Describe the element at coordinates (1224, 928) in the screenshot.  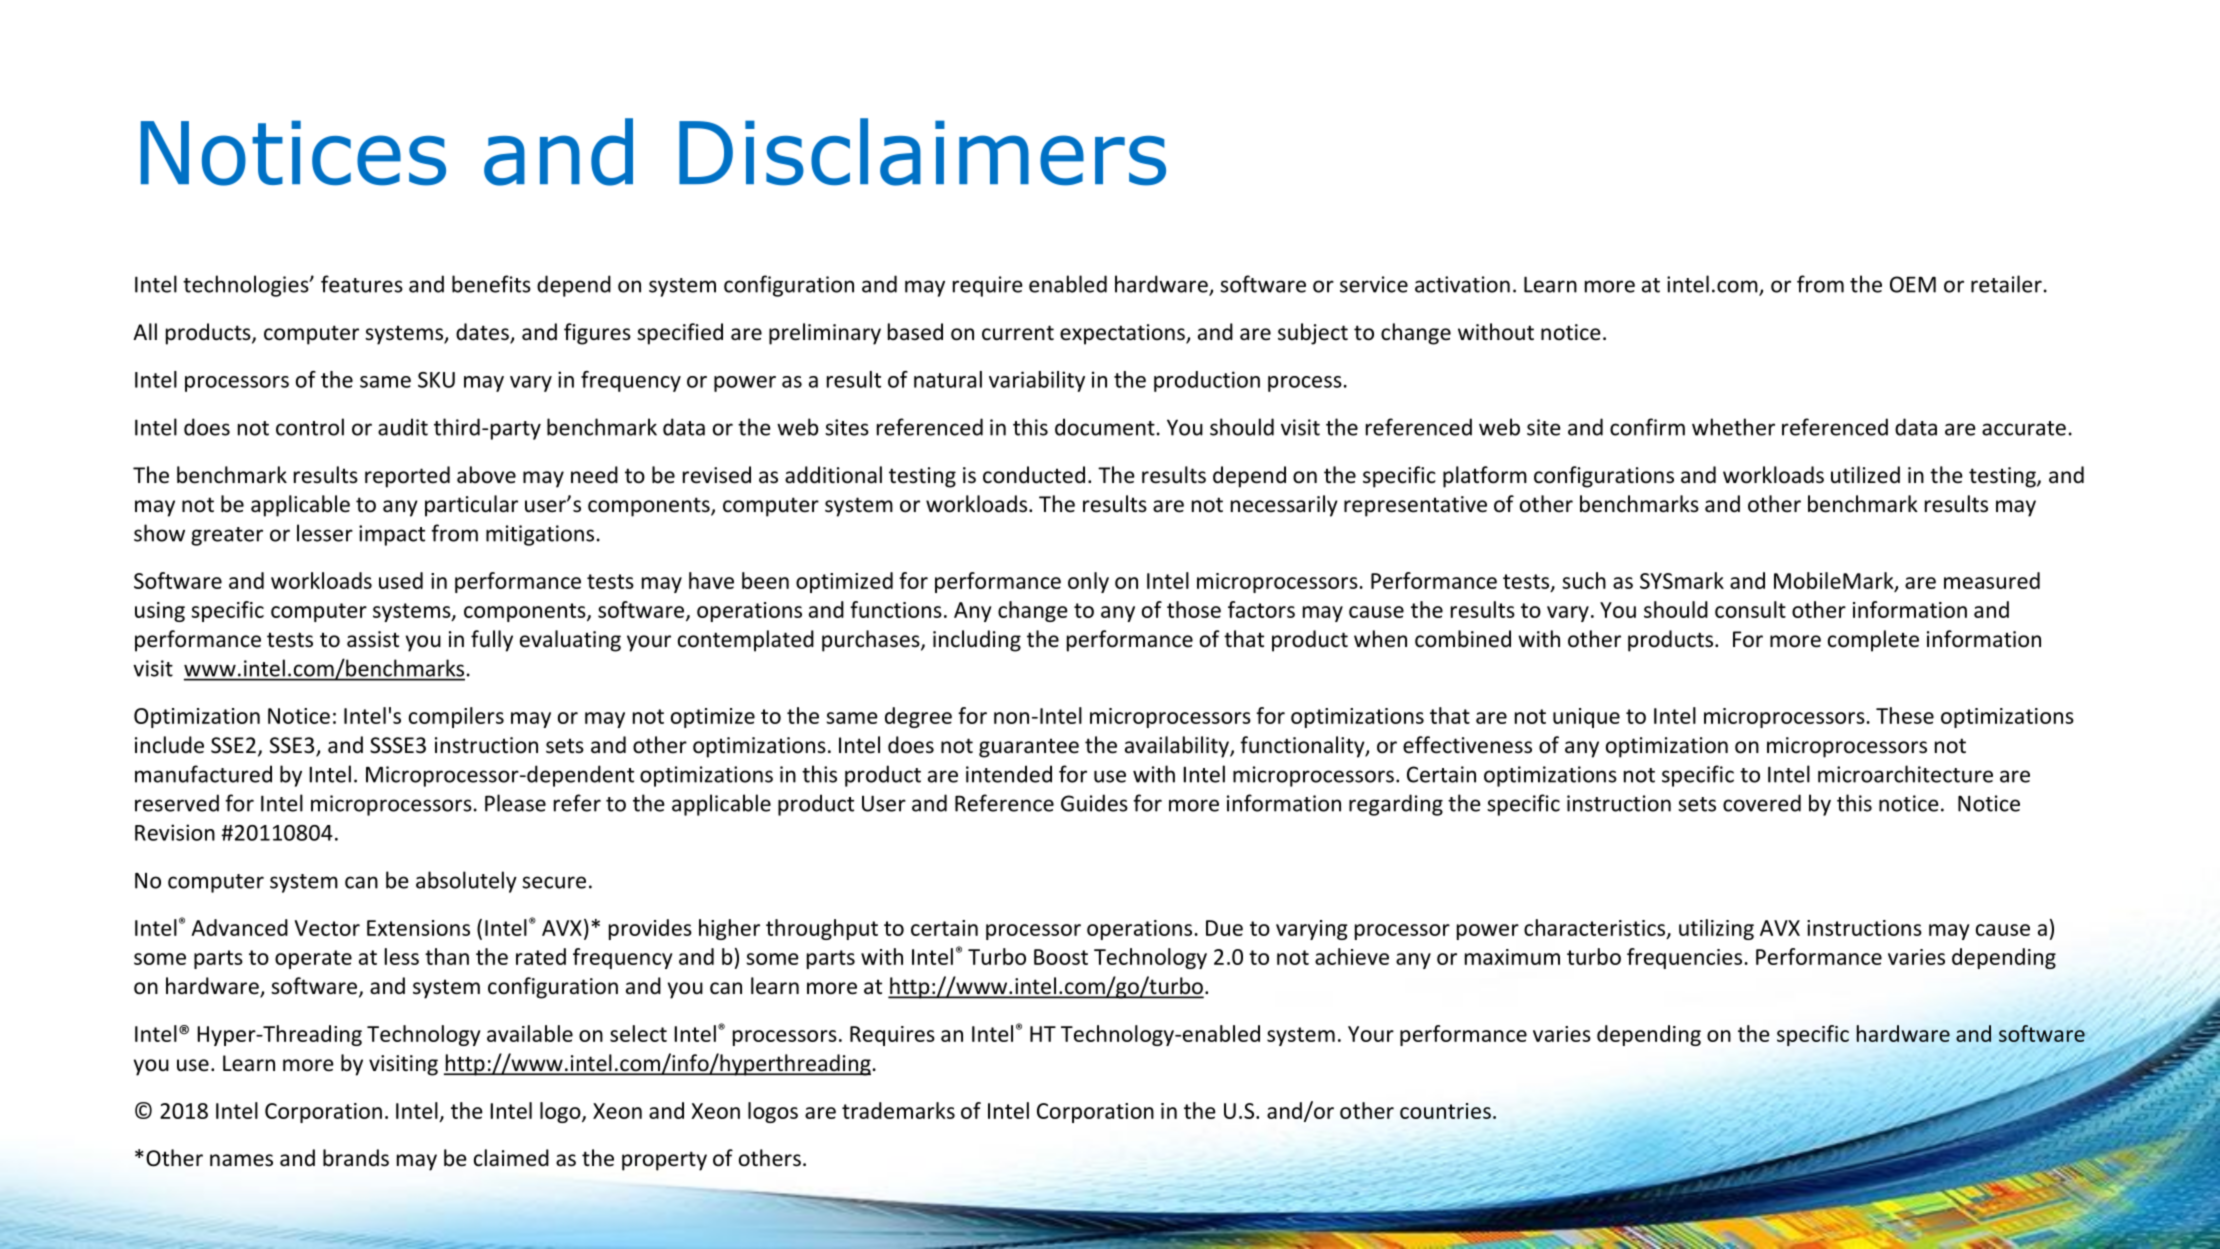
I see `Due` at that location.
